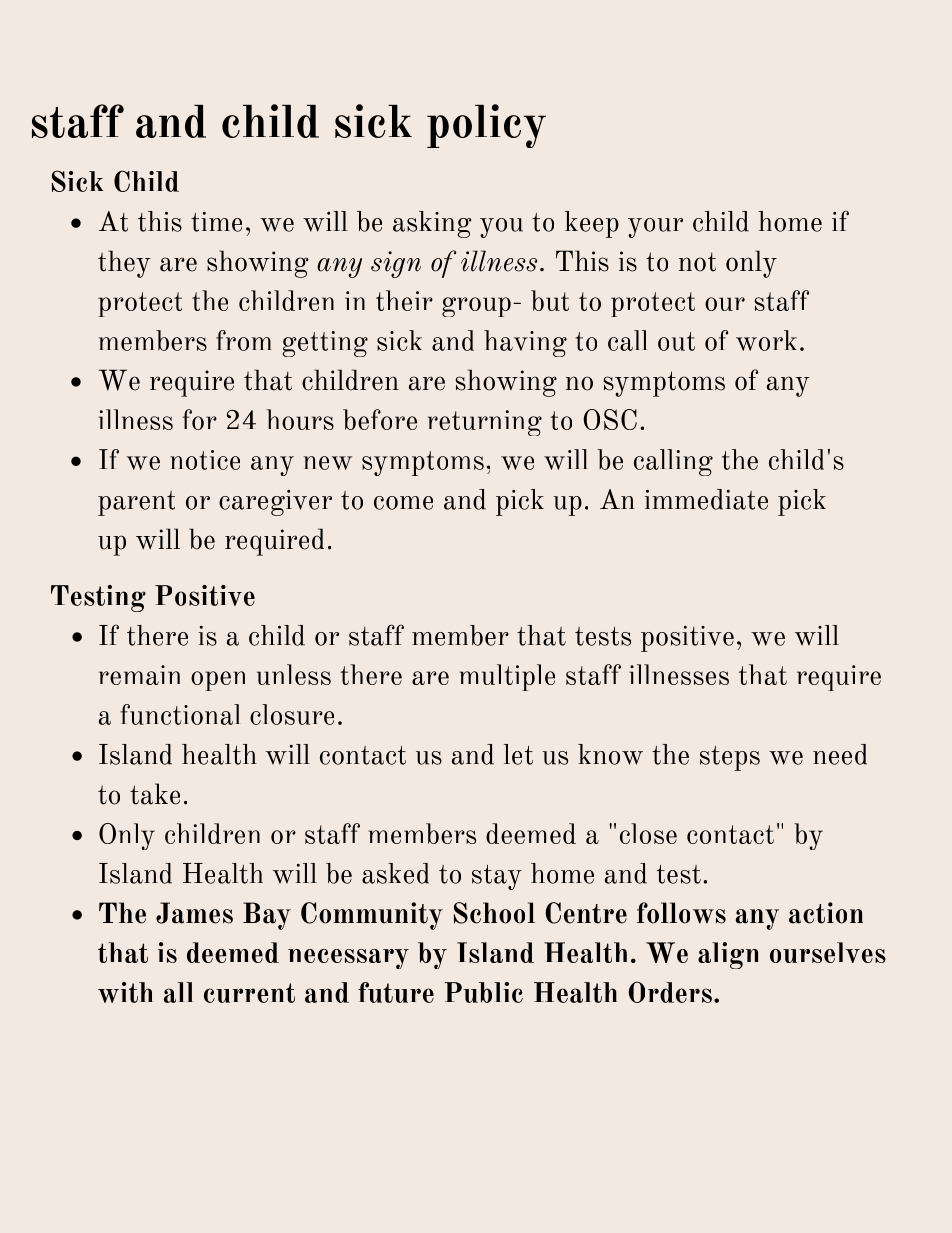 The image size is (952, 1233). I want to click on immediate, so click(706, 499).
